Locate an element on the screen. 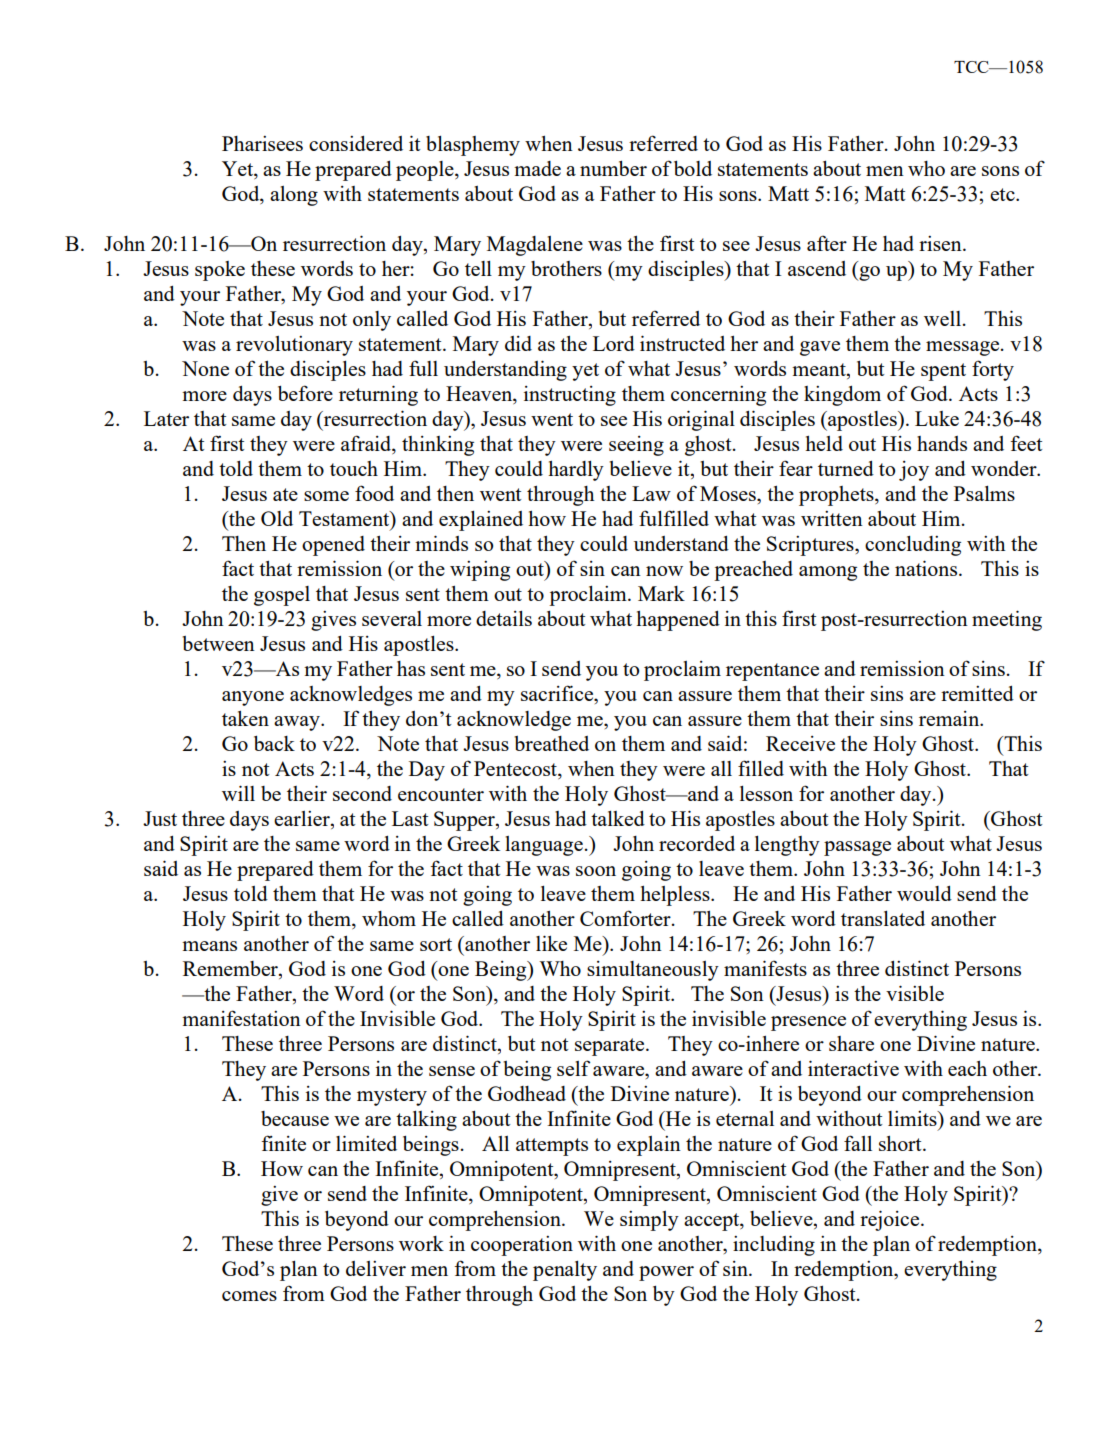  number is located at coordinates (613, 168).
